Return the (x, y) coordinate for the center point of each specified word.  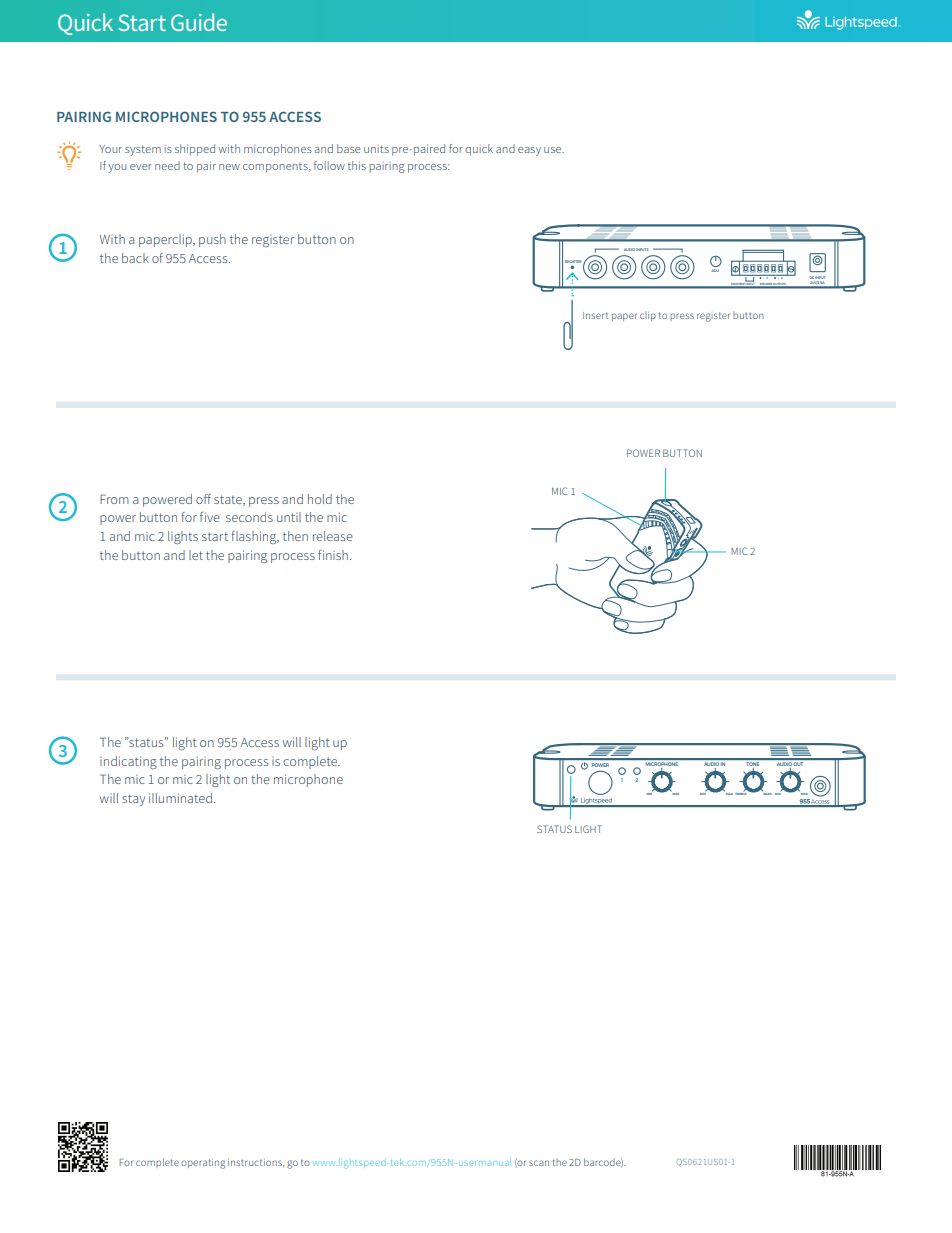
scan (539, 1163)
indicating (128, 762)
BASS (767, 793)
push (212, 240)
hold (320, 499)
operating (203, 1164)
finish (333, 555)
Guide (199, 22)
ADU (715, 270)
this (357, 165)
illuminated (180, 798)
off (203, 499)
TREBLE (742, 793)
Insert (596, 315)
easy (529, 151)
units (376, 149)
